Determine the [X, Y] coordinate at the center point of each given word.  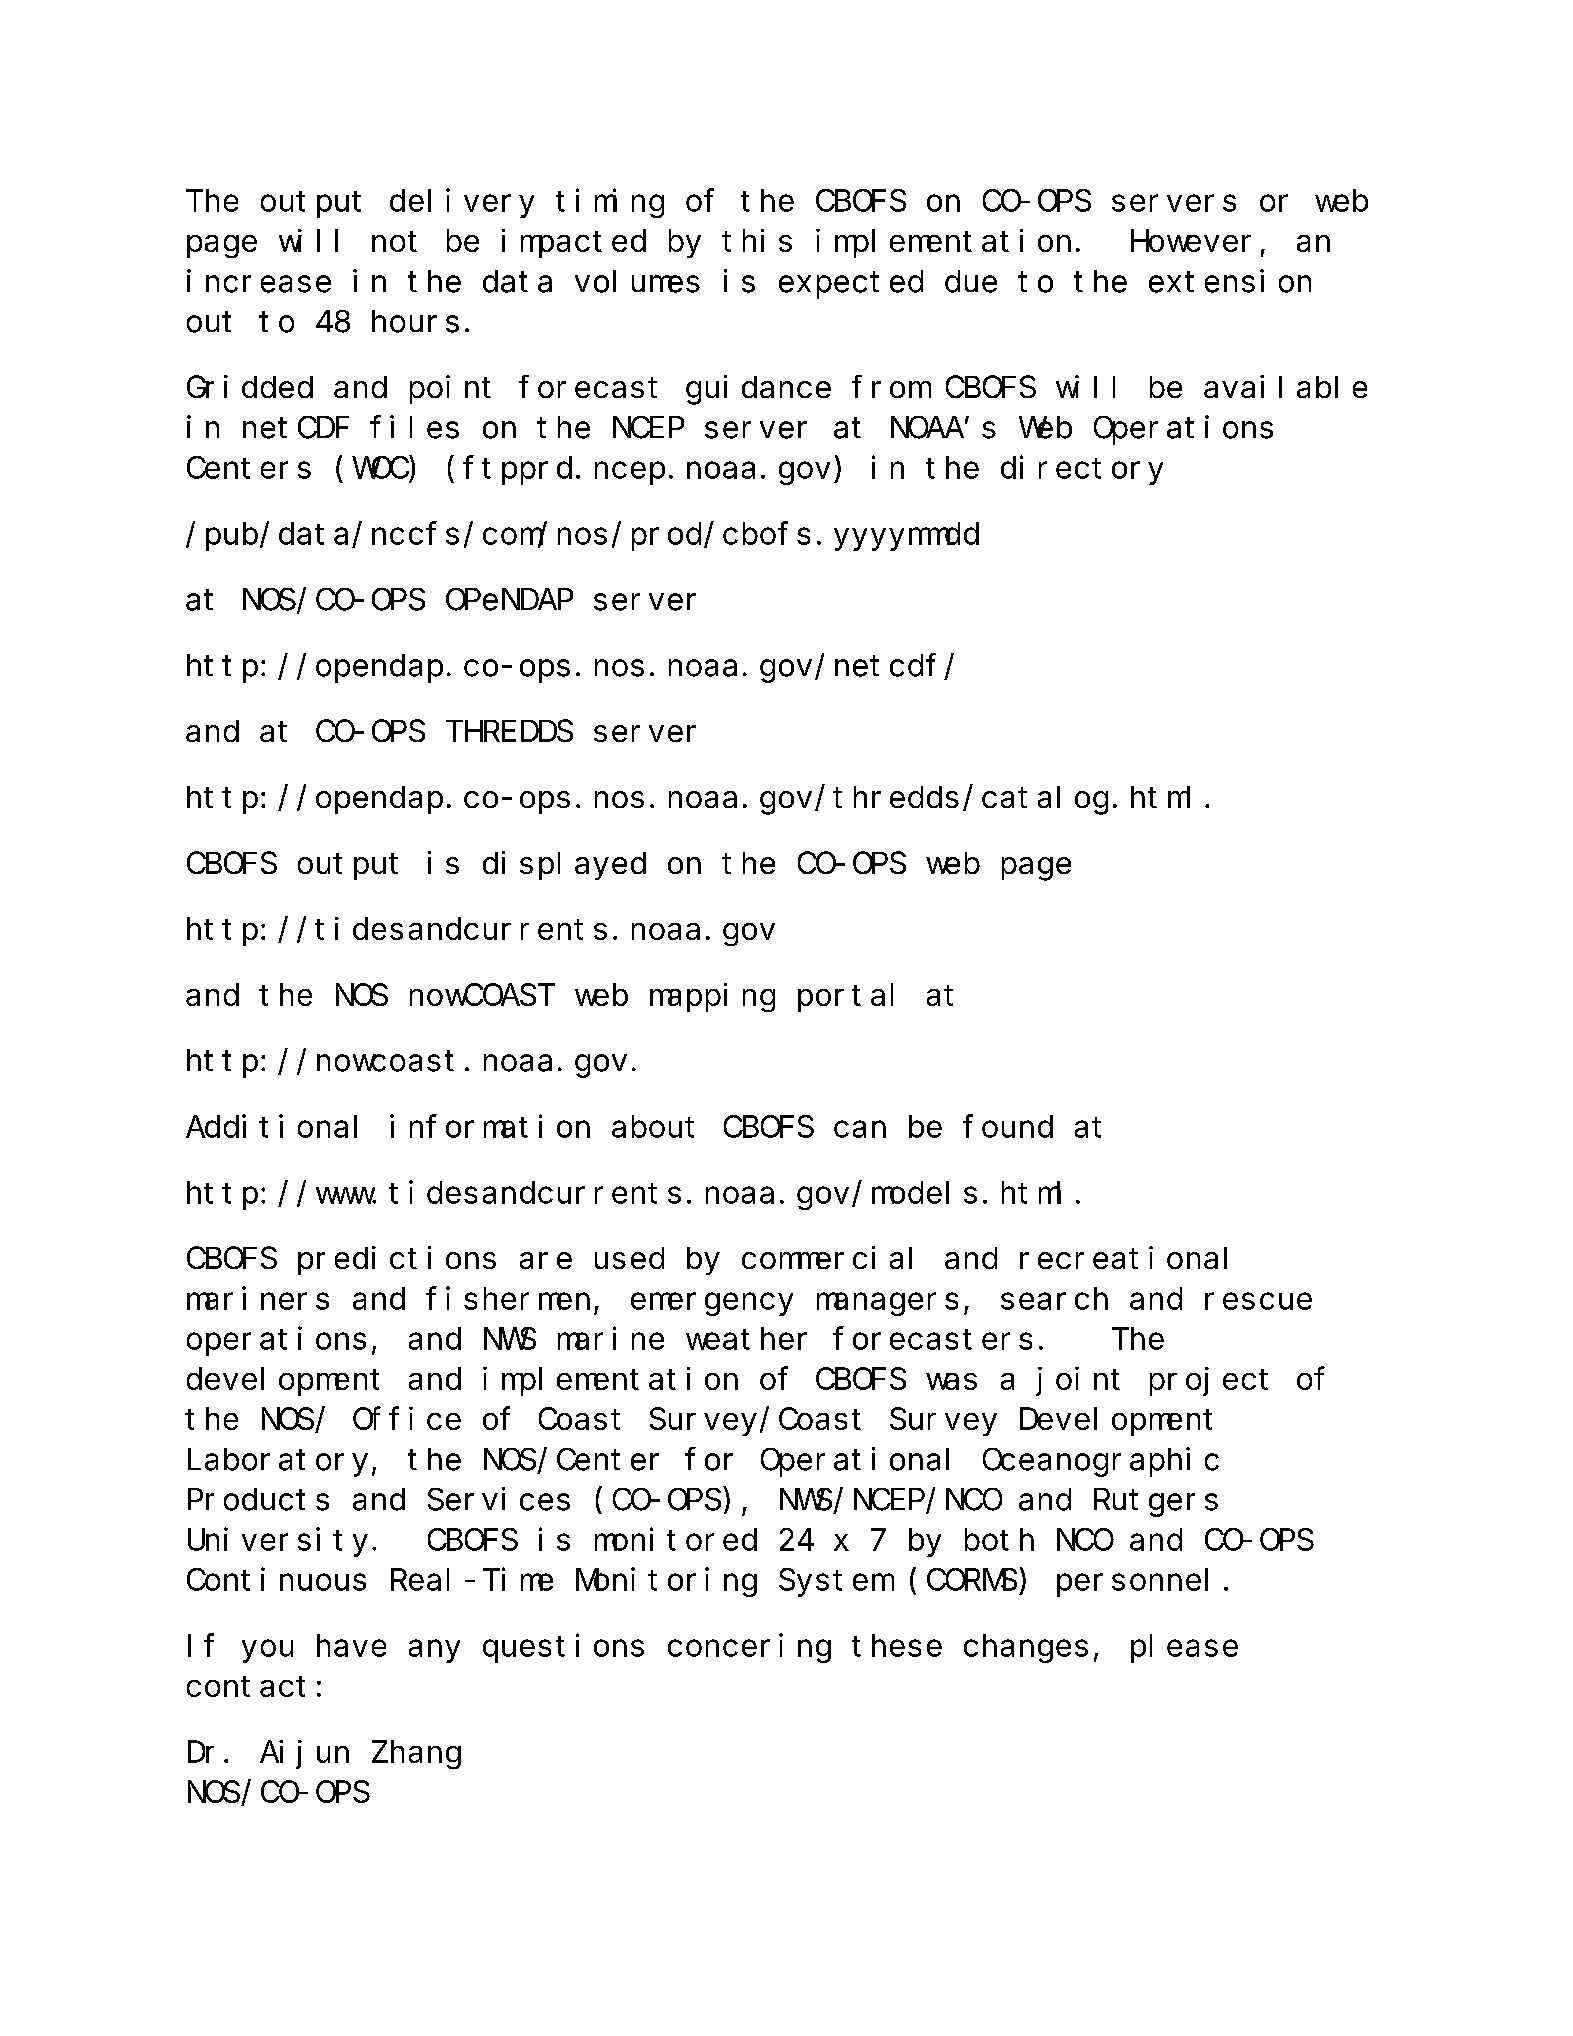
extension [1230, 281]
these [897, 1646]
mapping [712, 997]
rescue [1258, 1301]
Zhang [416, 1755]
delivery [462, 203]
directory [1082, 470]
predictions [397, 1260]
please [1184, 1649]
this [757, 240]
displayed [564, 865]
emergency [712, 1304]
